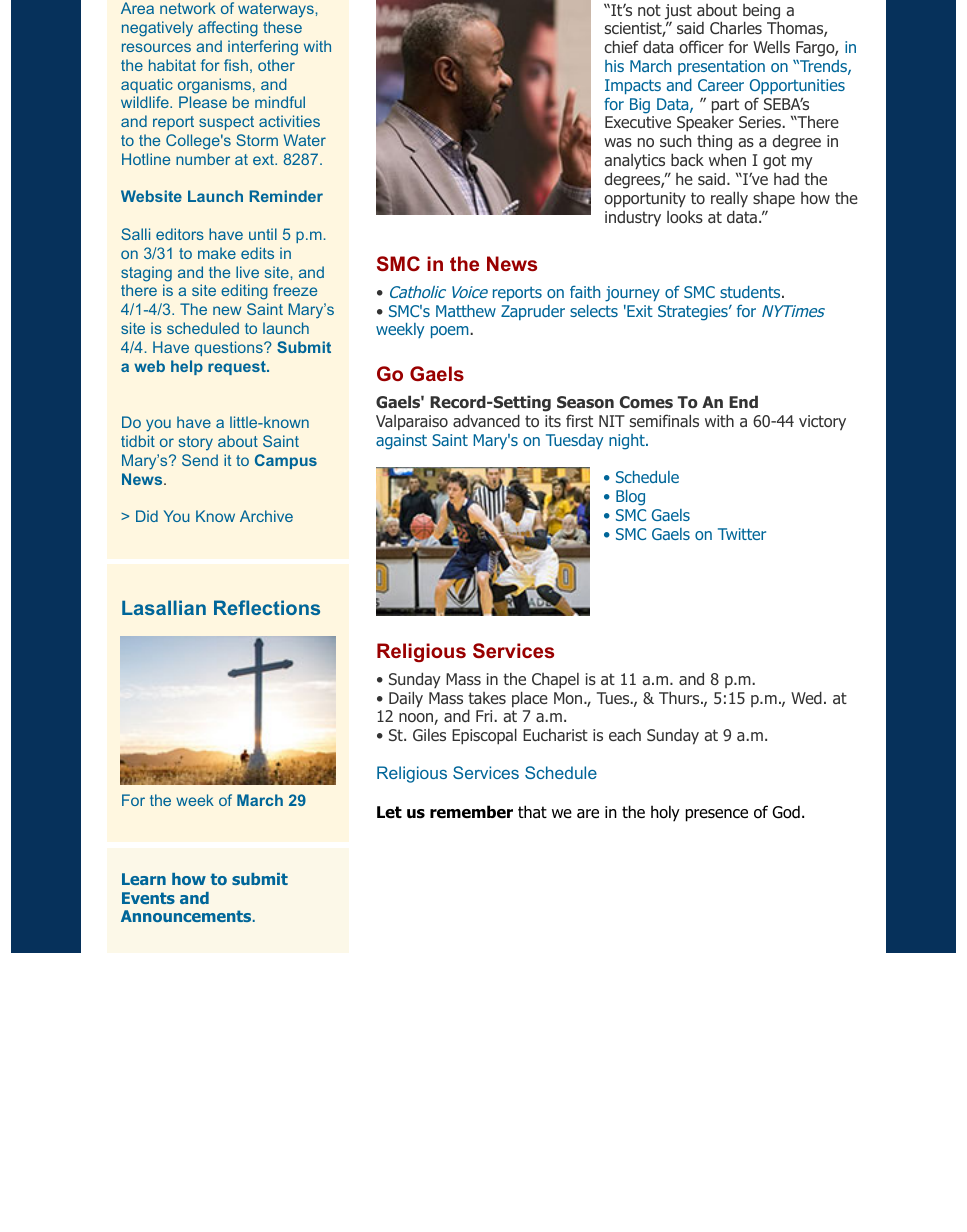 The image size is (967, 1232). What do you see at coordinates (267, 607) in the document?
I see `Reflections` at bounding box center [267, 607].
